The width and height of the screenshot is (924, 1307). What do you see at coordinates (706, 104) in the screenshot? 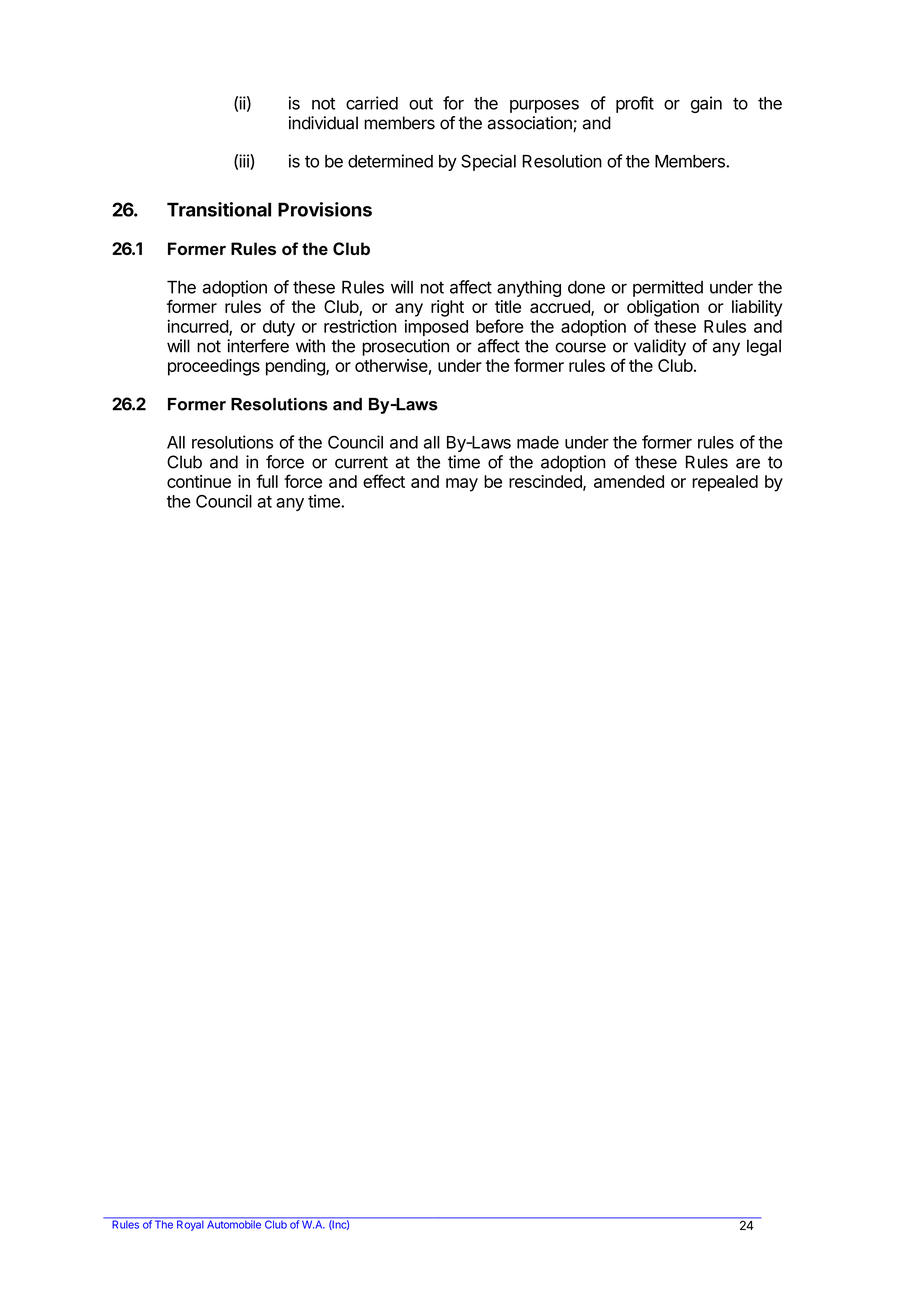
I see `gain` at bounding box center [706, 104].
